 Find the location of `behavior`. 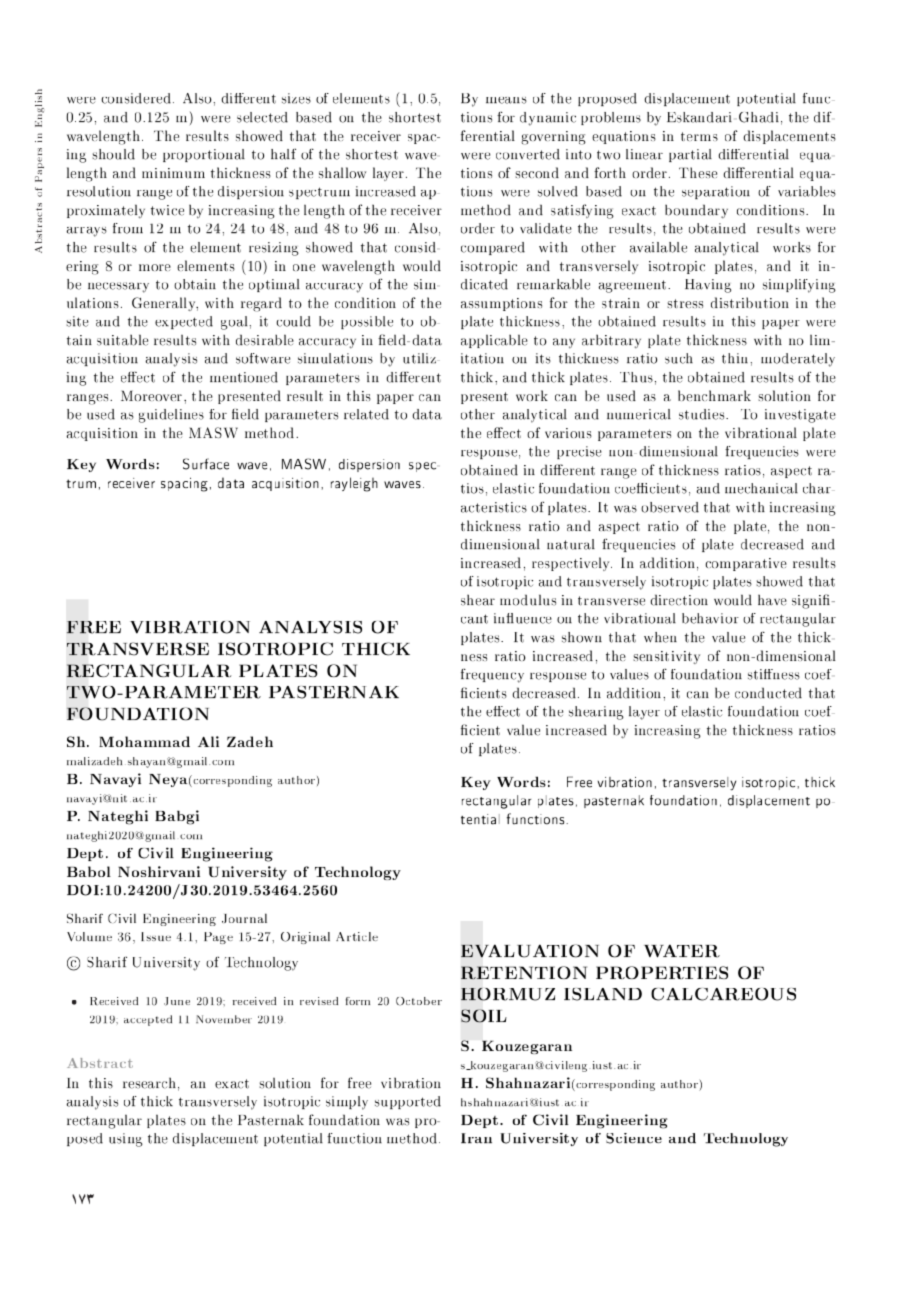

behavior is located at coordinates (710, 618).
